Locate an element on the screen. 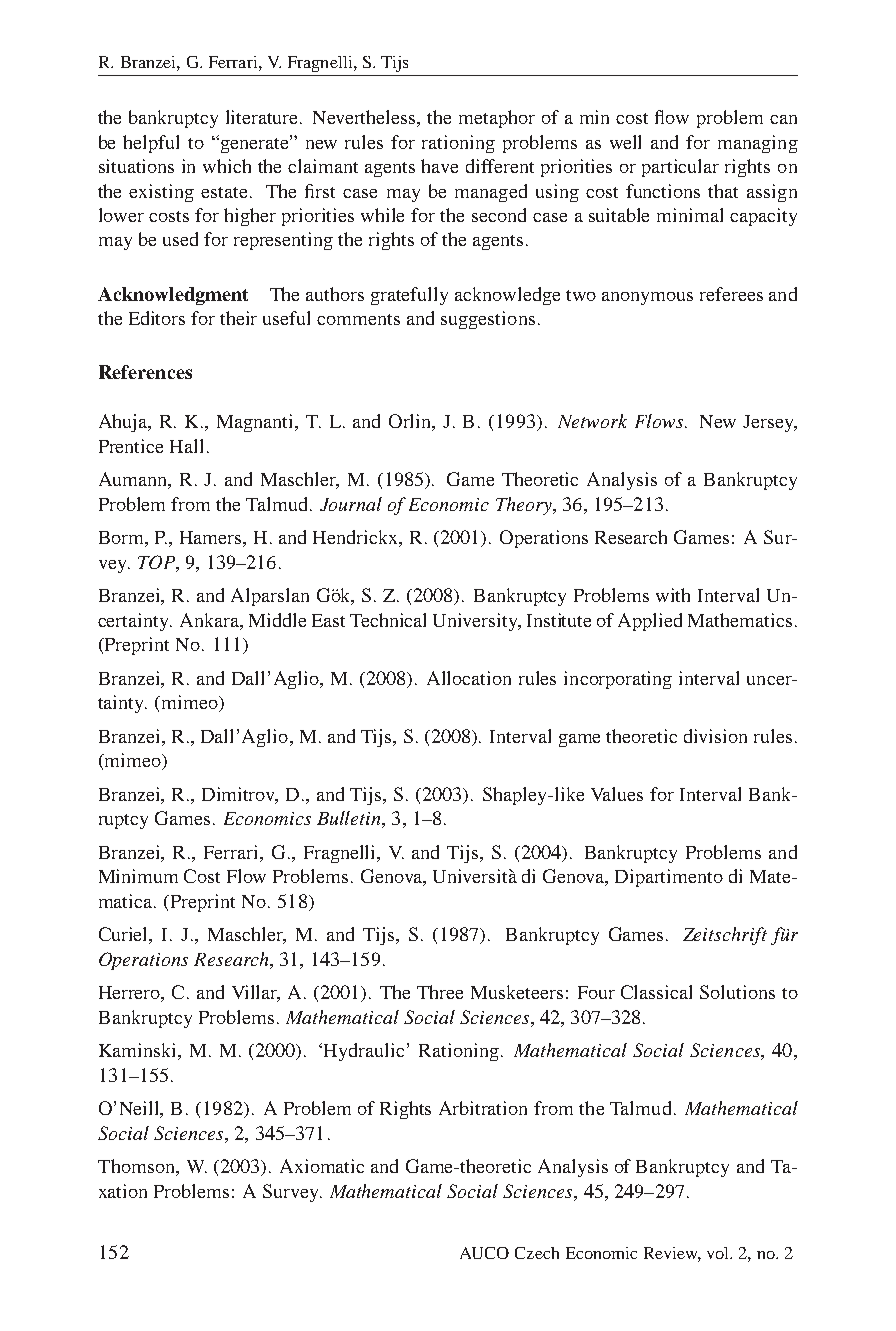  have is located at coordinates (439, 166).
